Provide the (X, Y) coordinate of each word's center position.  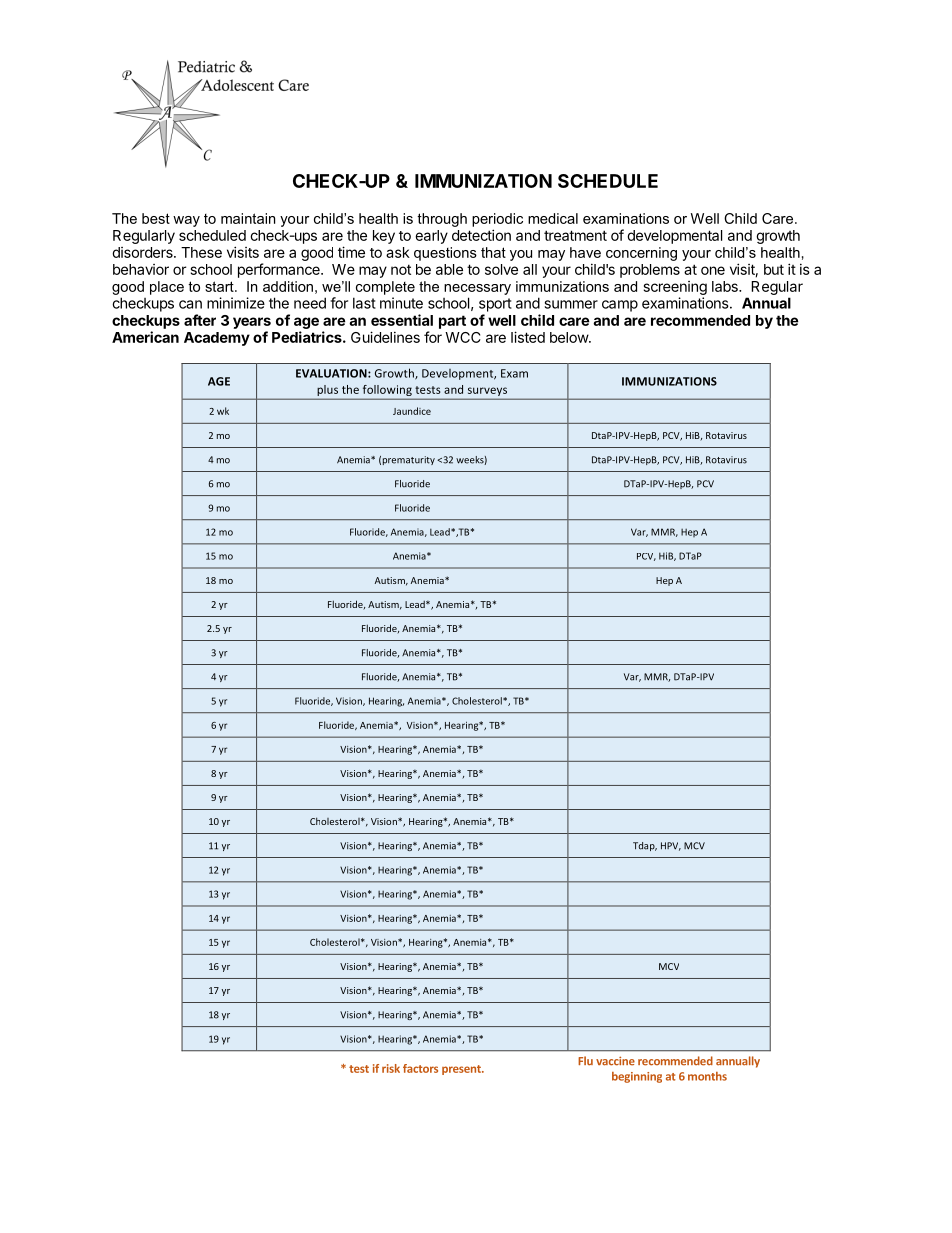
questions (445, 254)
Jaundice (412, 411)
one (713, 270)
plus (327, 392)
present (462, 1070)
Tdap (645, 846)
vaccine (615, 1061)
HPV (671, 846)
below (570, 337)
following (387, 392)
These (201, 252)
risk (391, 1068)
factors (420, 1068)
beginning (637, 1077)
